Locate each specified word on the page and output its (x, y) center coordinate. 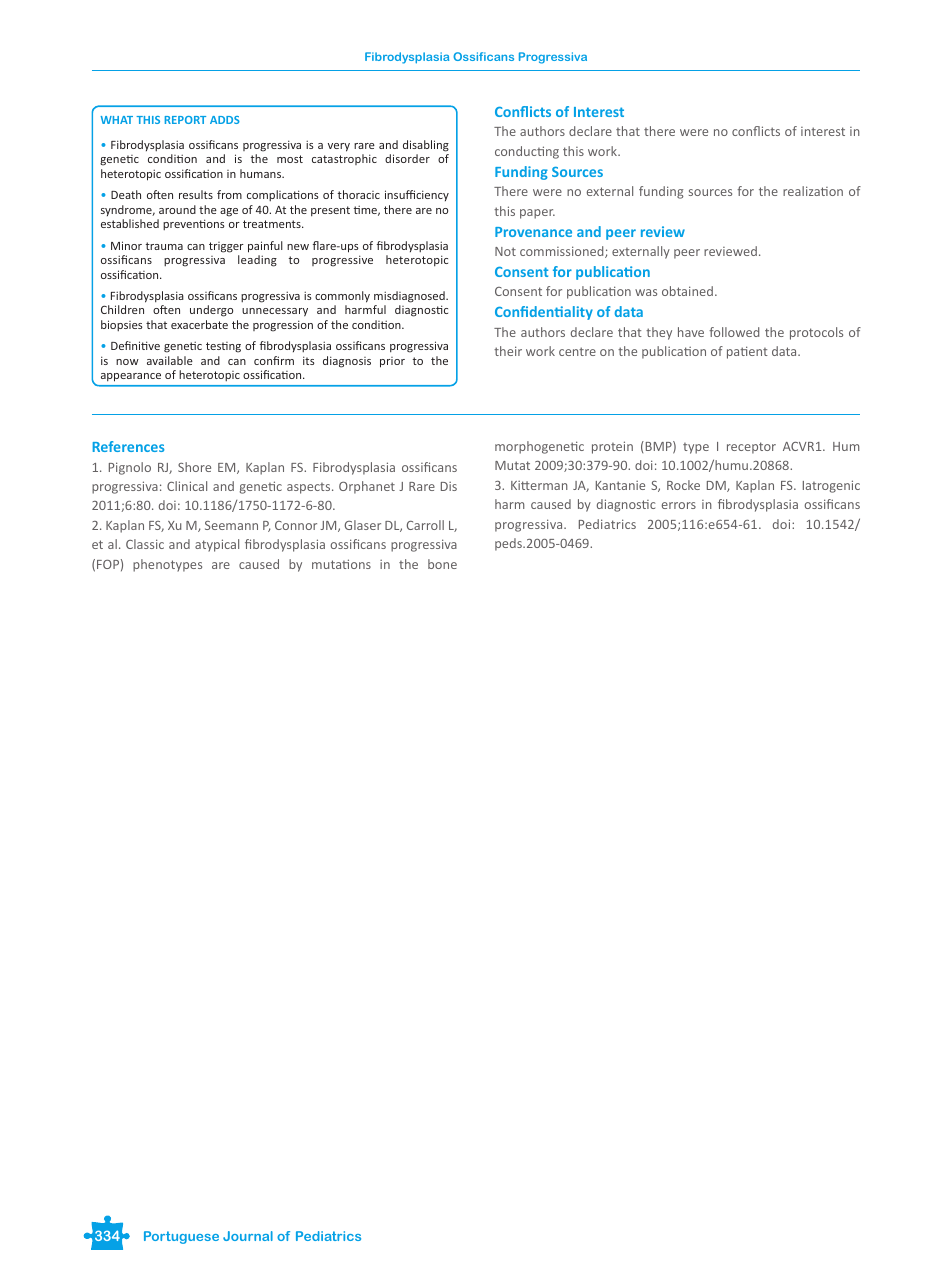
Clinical (187, 486)
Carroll (425, 525)
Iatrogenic (831, 486)
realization (813, 191)
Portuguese (181, 1237)
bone (442, 564)
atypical (217, 545)
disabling (426, 146)
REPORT (185, 120)
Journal (248, 1236)
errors (679, 505)
